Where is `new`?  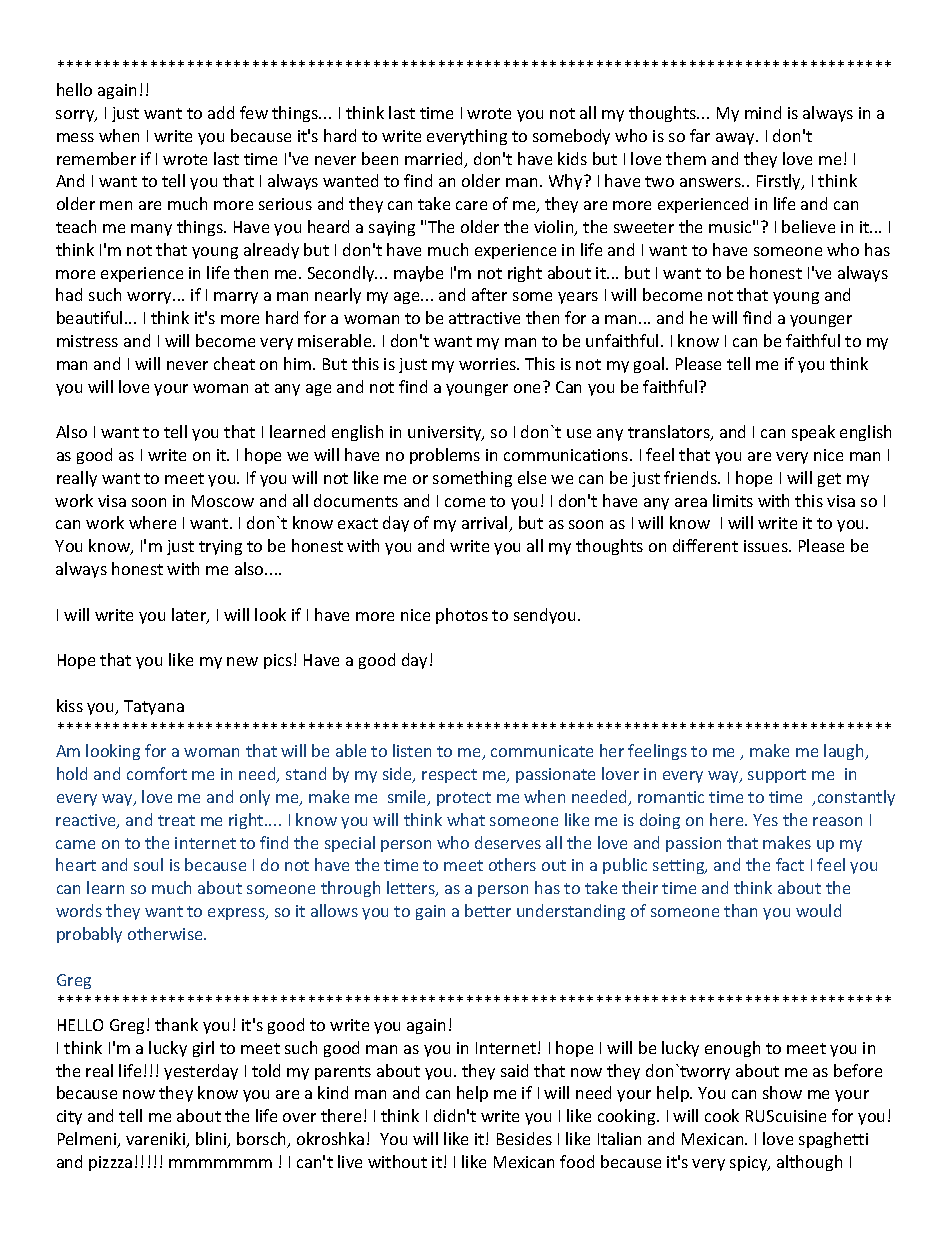
new is located at coordinates (242, 661).
